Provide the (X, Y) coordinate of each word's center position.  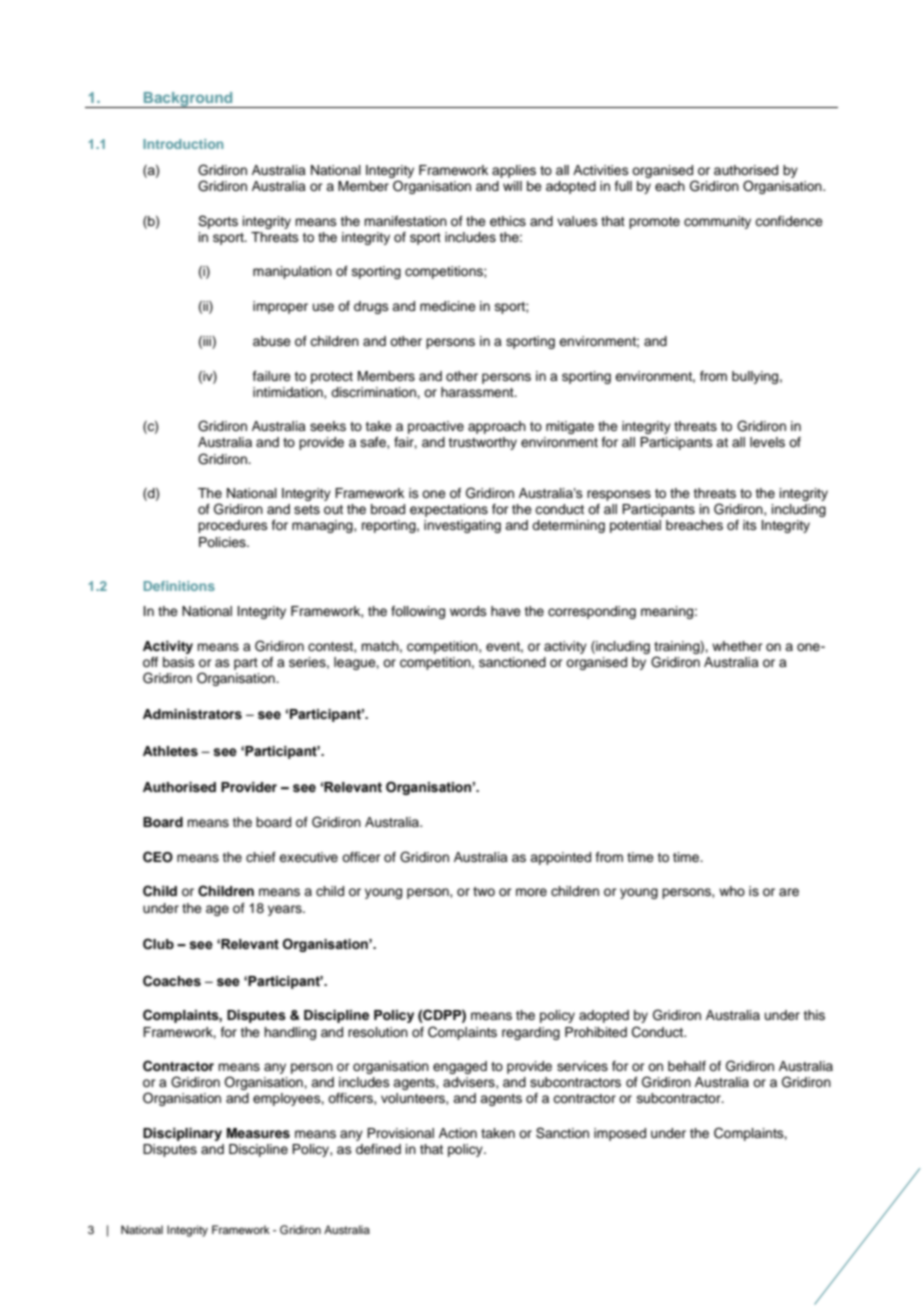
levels (767, 442)
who (732, 891)
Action (458, 1133)
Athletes (170, 751)
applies (514, 171)
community (717, 222)
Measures (258, 1133)
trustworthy (482, 443)
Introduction (183, 144)
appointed (560, 858)
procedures (233, 526)
